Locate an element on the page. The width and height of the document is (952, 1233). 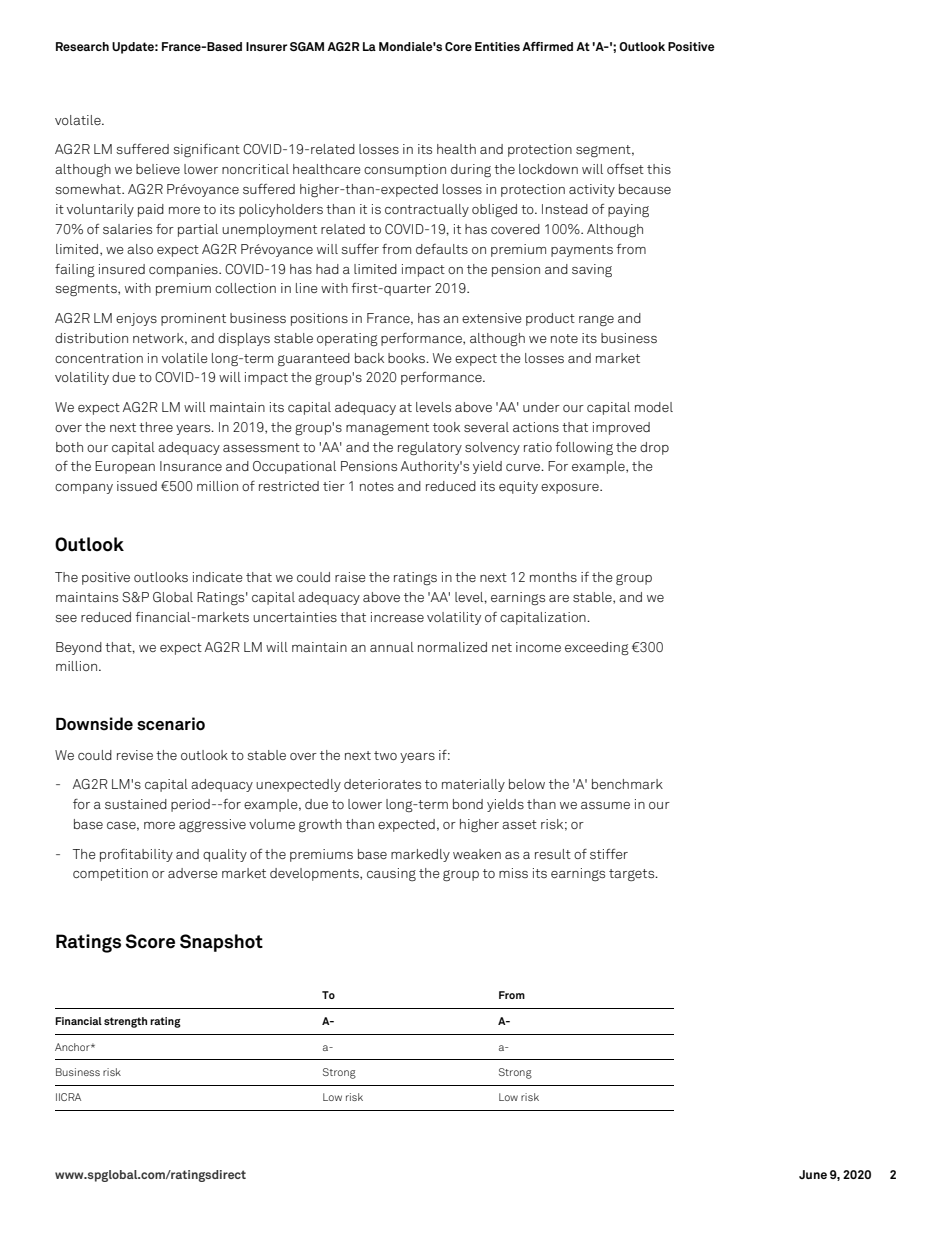
Research is located at coordinates (82, 46).
